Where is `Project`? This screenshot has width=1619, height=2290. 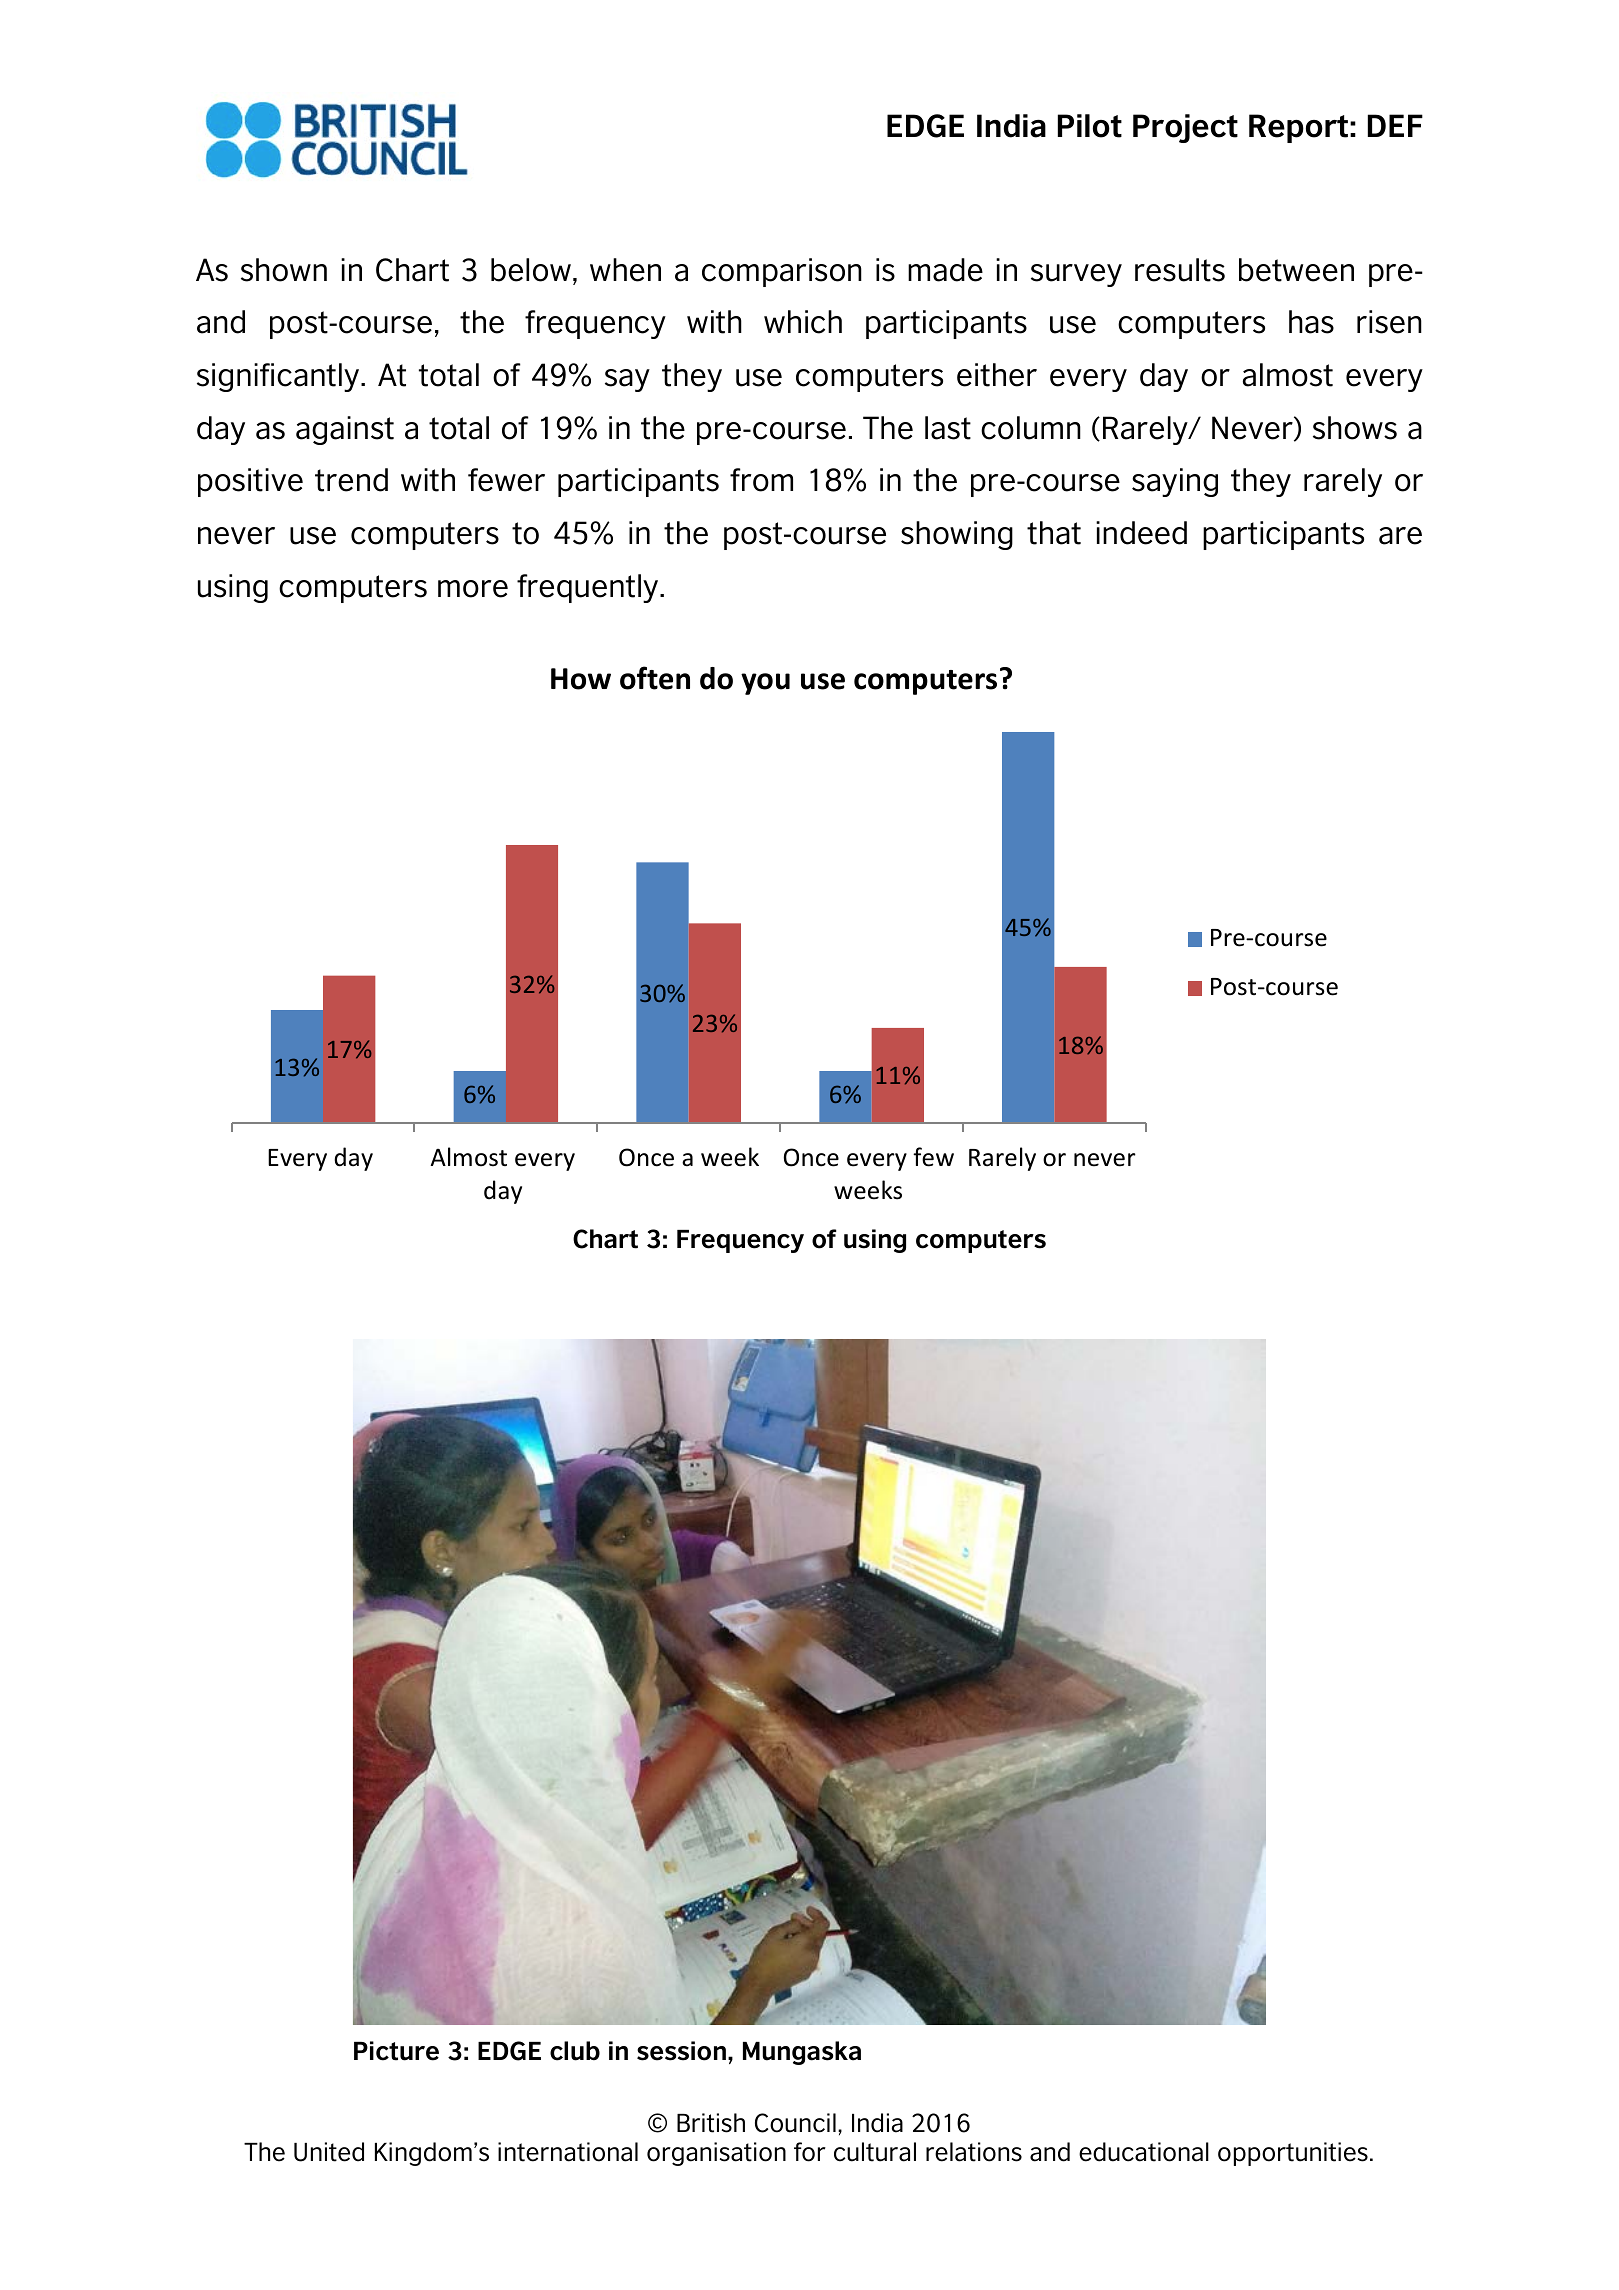 Project is located at coordinates (1185, 128).
